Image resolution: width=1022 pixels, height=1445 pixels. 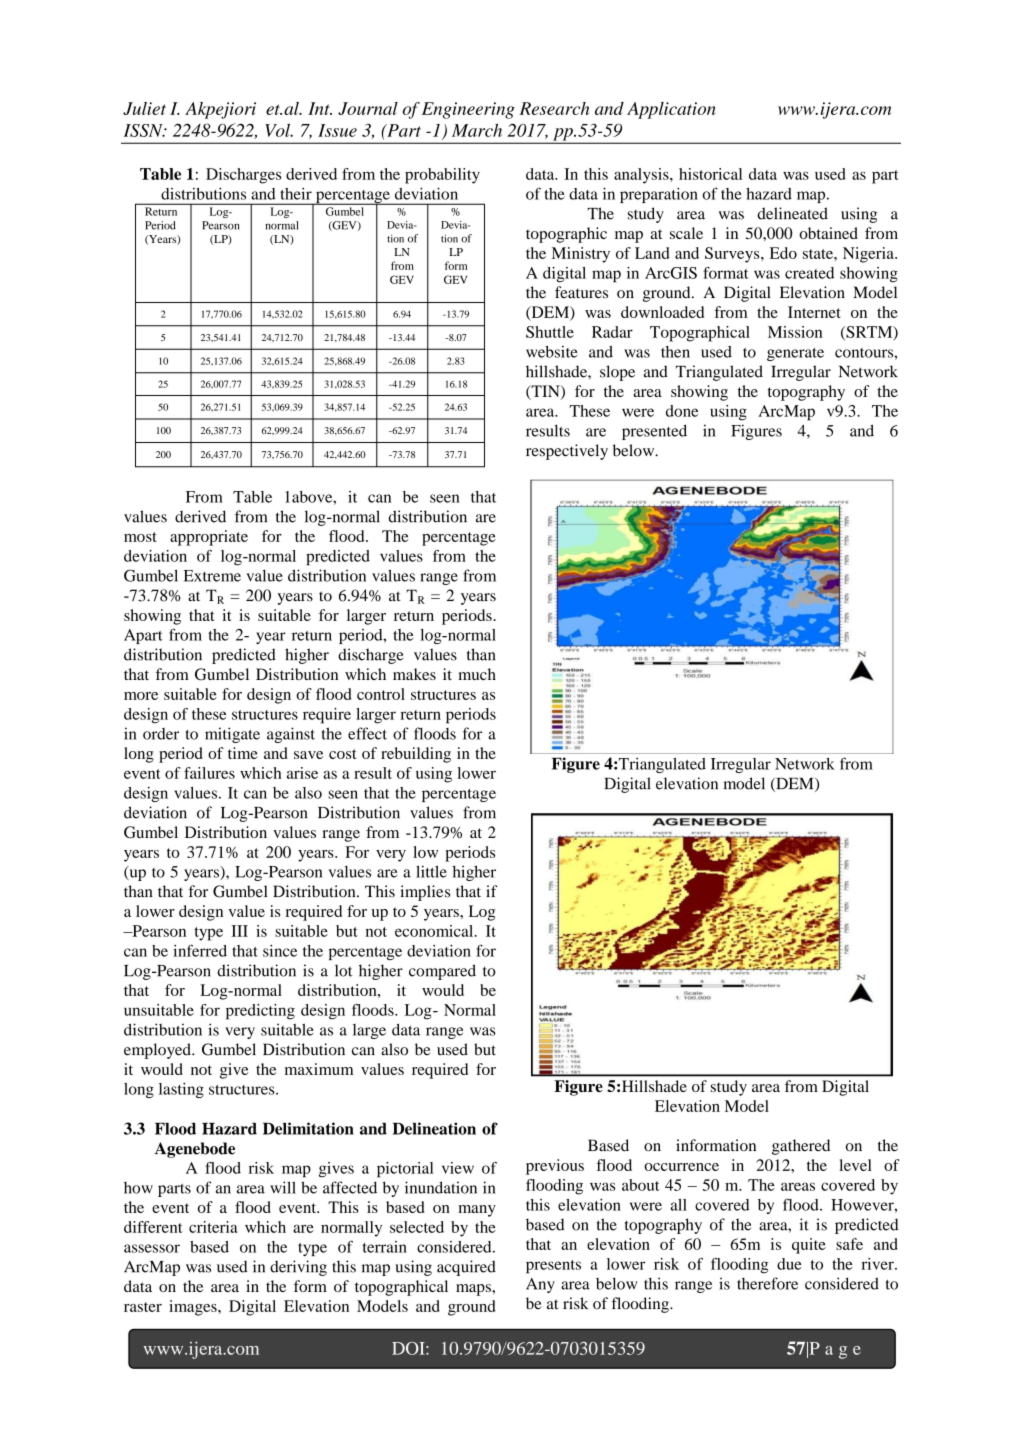 I want to click on their, so click(x=296, y=194).
